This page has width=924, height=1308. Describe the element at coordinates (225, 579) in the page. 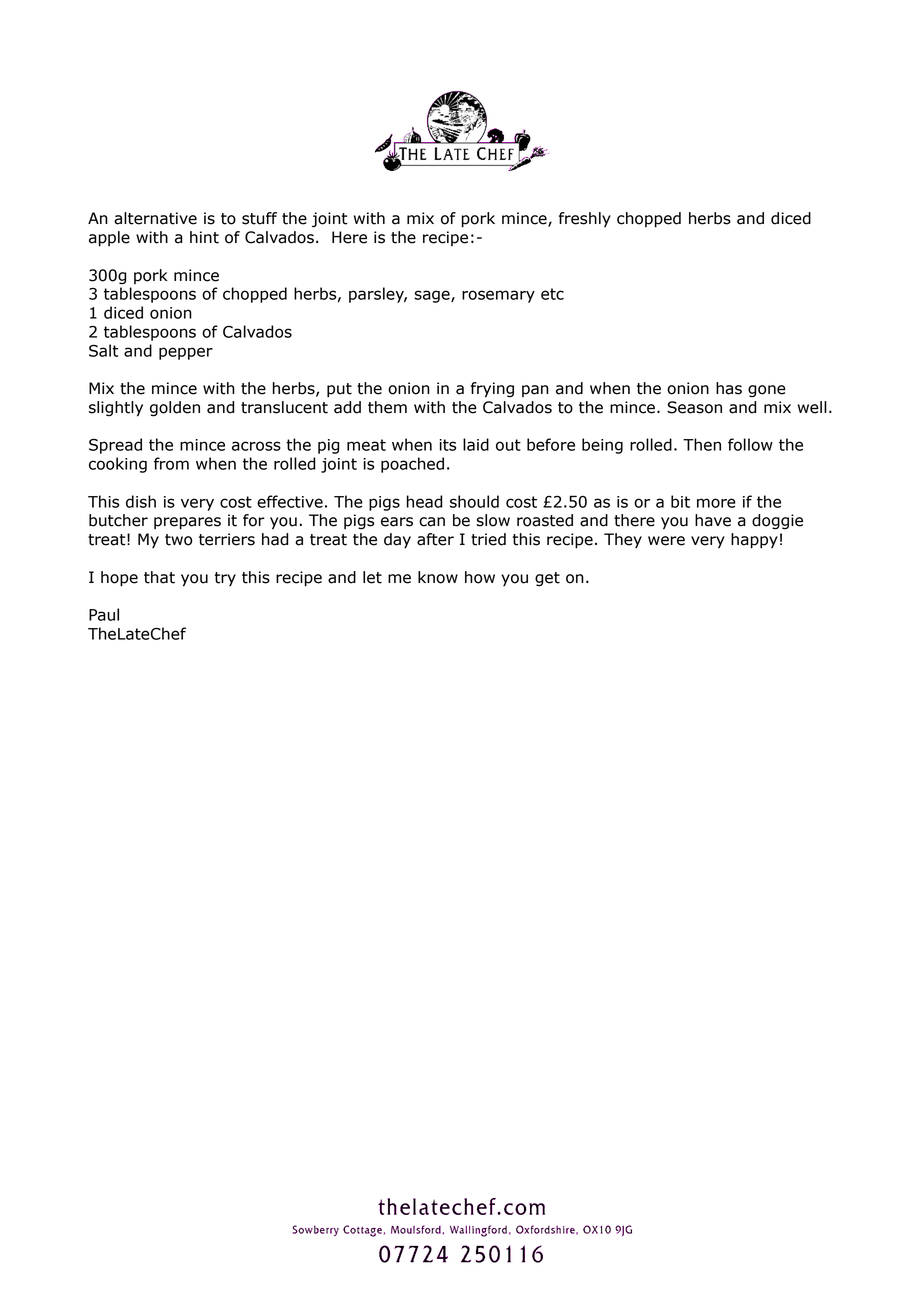

I see `try` at that location.
